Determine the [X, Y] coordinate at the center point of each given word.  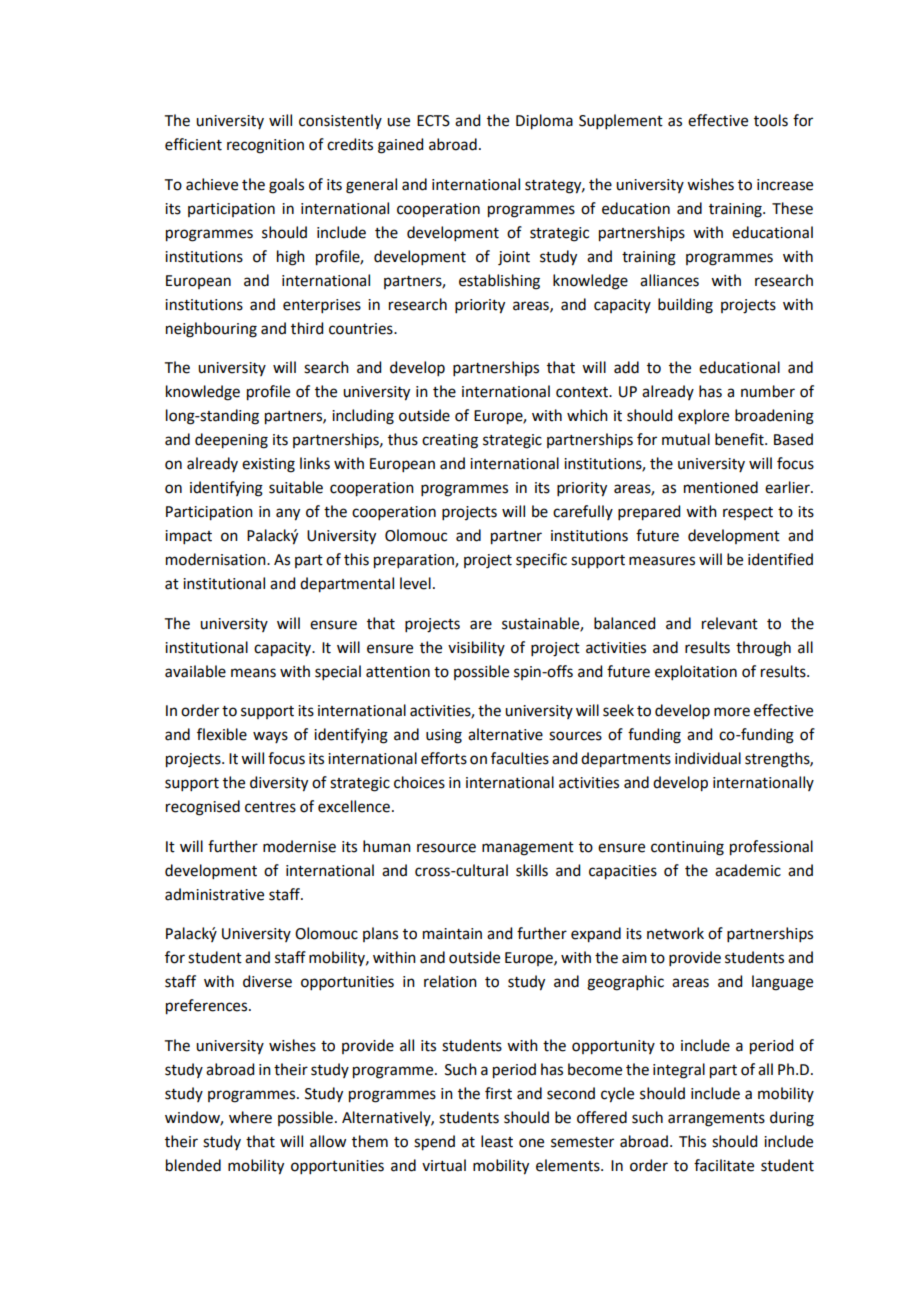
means [253, 673]
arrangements [716, 1120]
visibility [476, 648]
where [250, 1117]
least [497, 1141]
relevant [730, 623]
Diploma [544, 122]
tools [771, 120]
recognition [265, 146]
